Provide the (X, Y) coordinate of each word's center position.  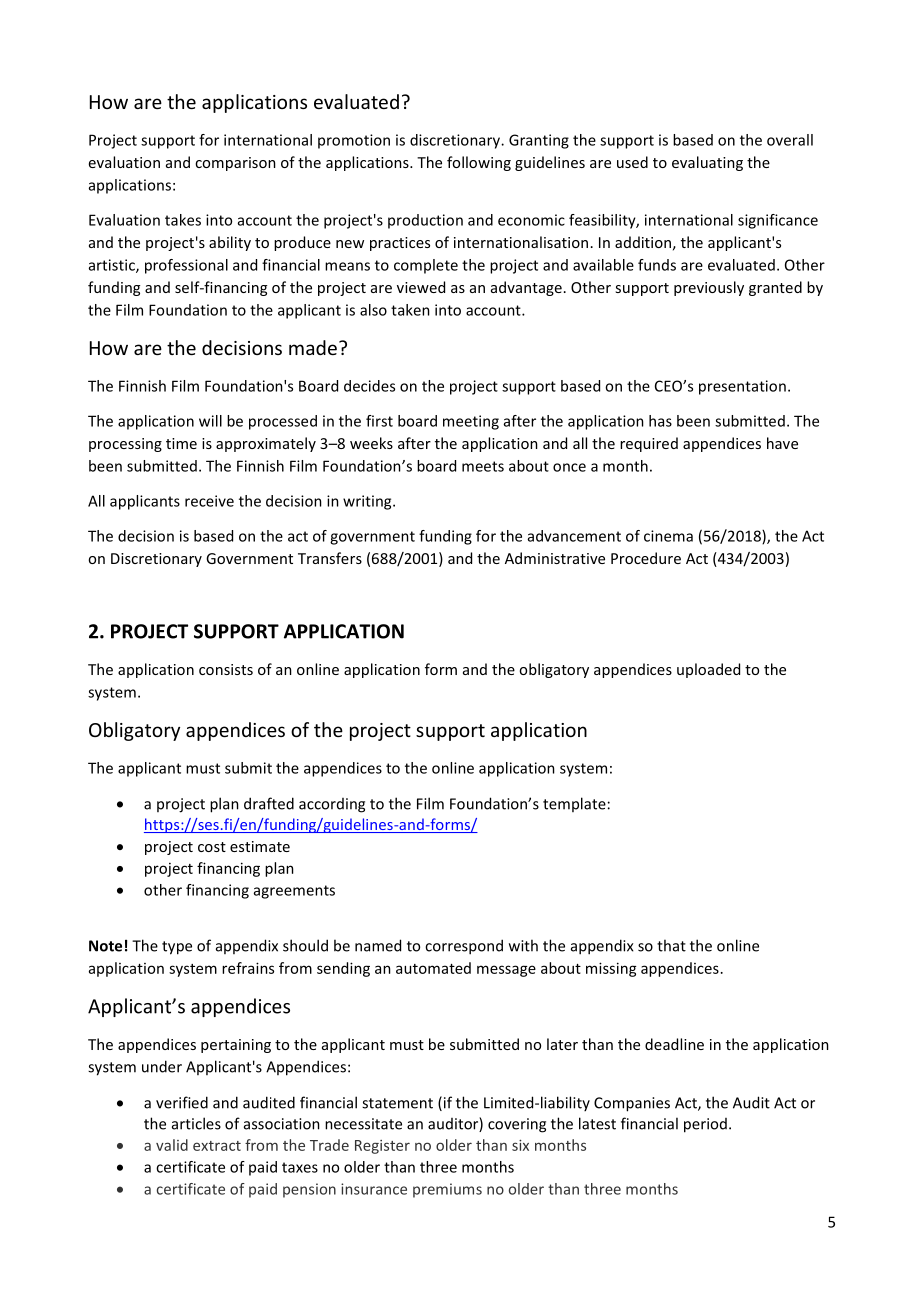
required (649, 444)
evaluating (707, 163)
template (574, 804)
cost (212, 847)
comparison (235, 164)
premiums (447, 1190)
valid (172, 1145)
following (479, 163)
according (332, 805)
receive (209, 501)
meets (483, 466)
